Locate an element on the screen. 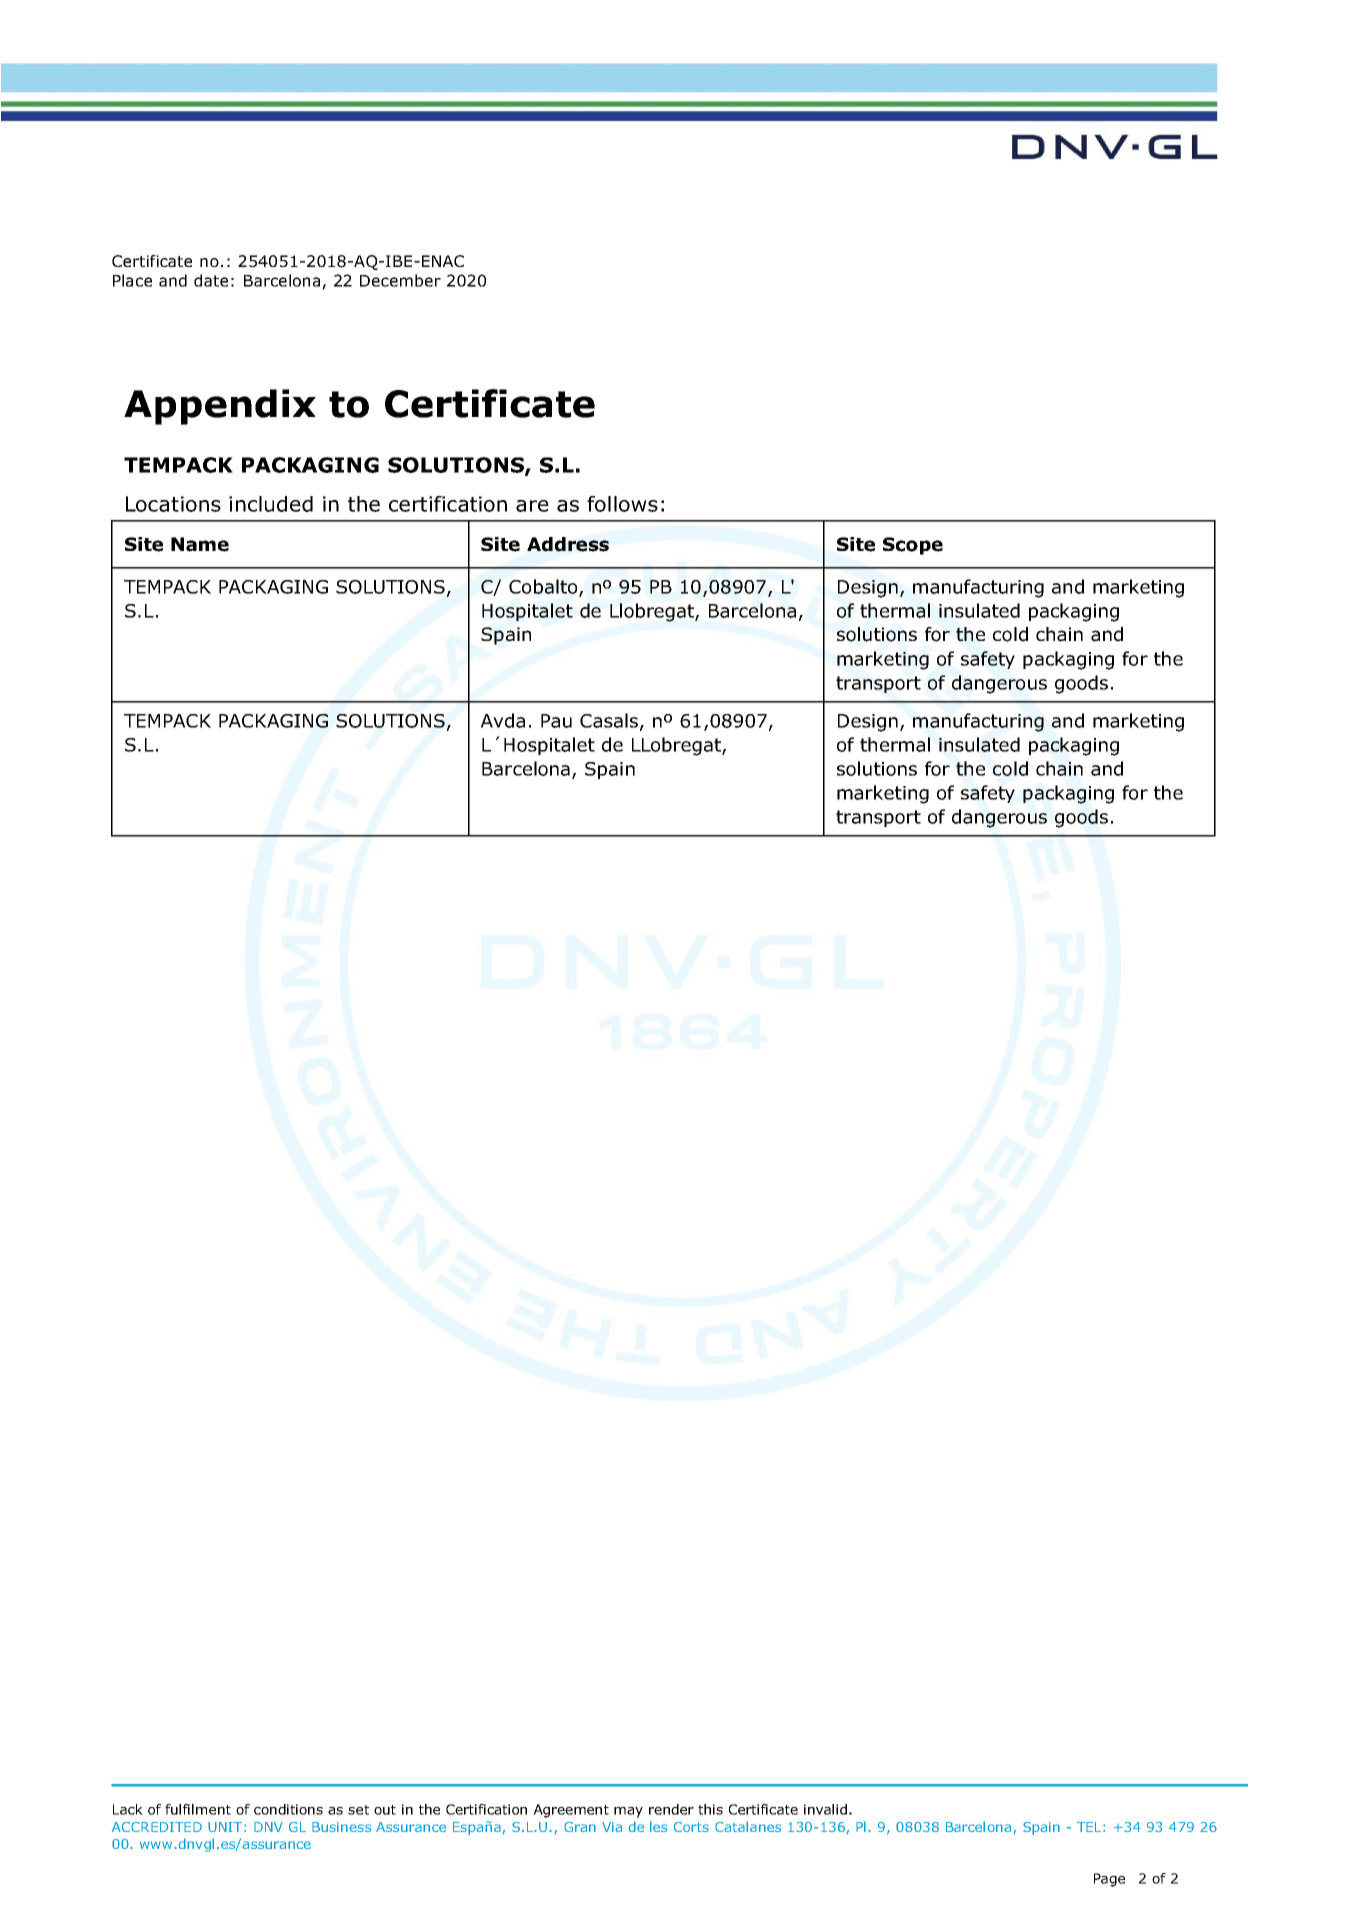 This screenshot has width=1363, height=1927. date is located at coordinates (211, 280).
